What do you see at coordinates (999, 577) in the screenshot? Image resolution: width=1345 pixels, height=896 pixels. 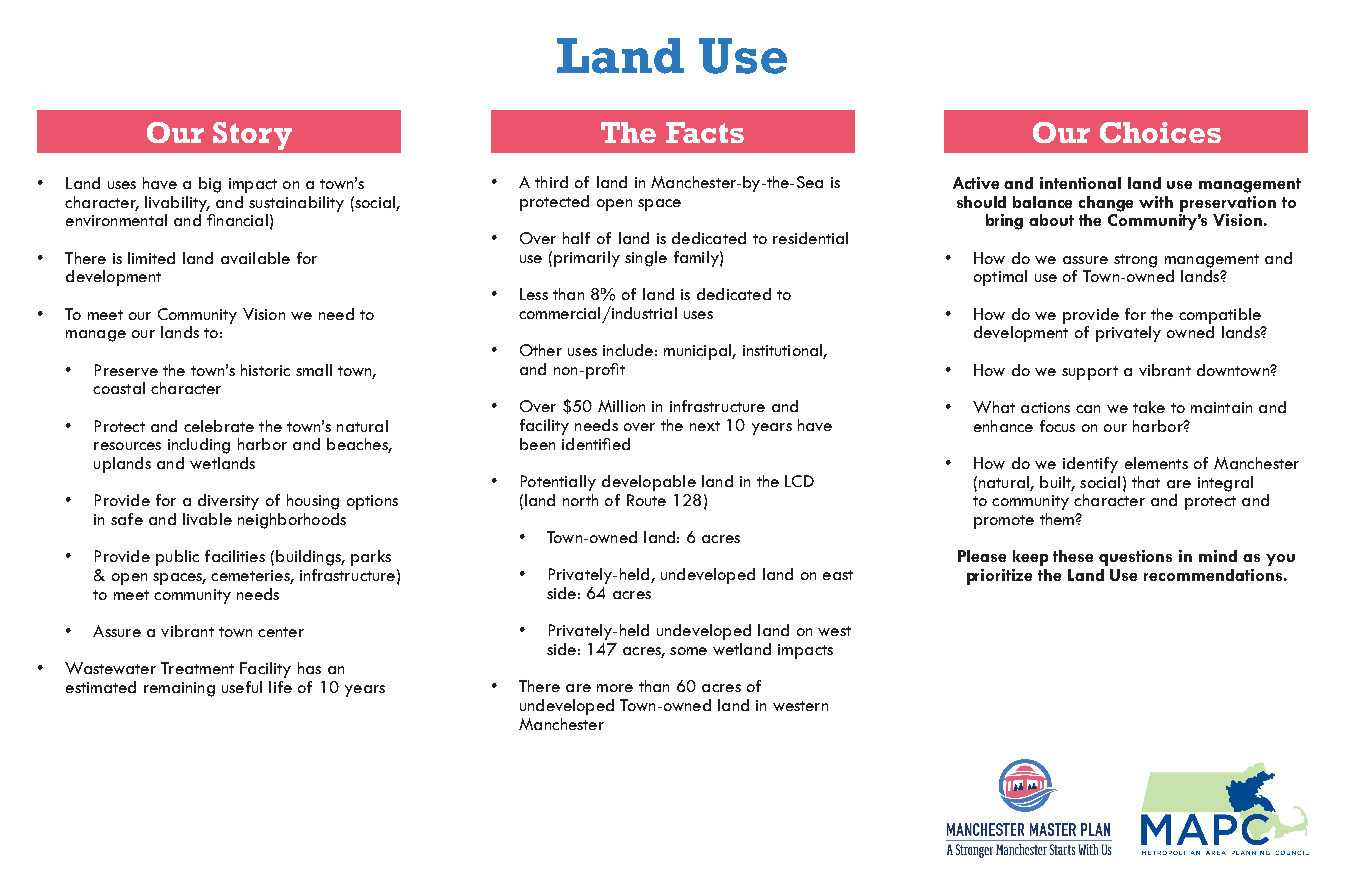 I see `prioritize` at bounding box center [999, 577].
